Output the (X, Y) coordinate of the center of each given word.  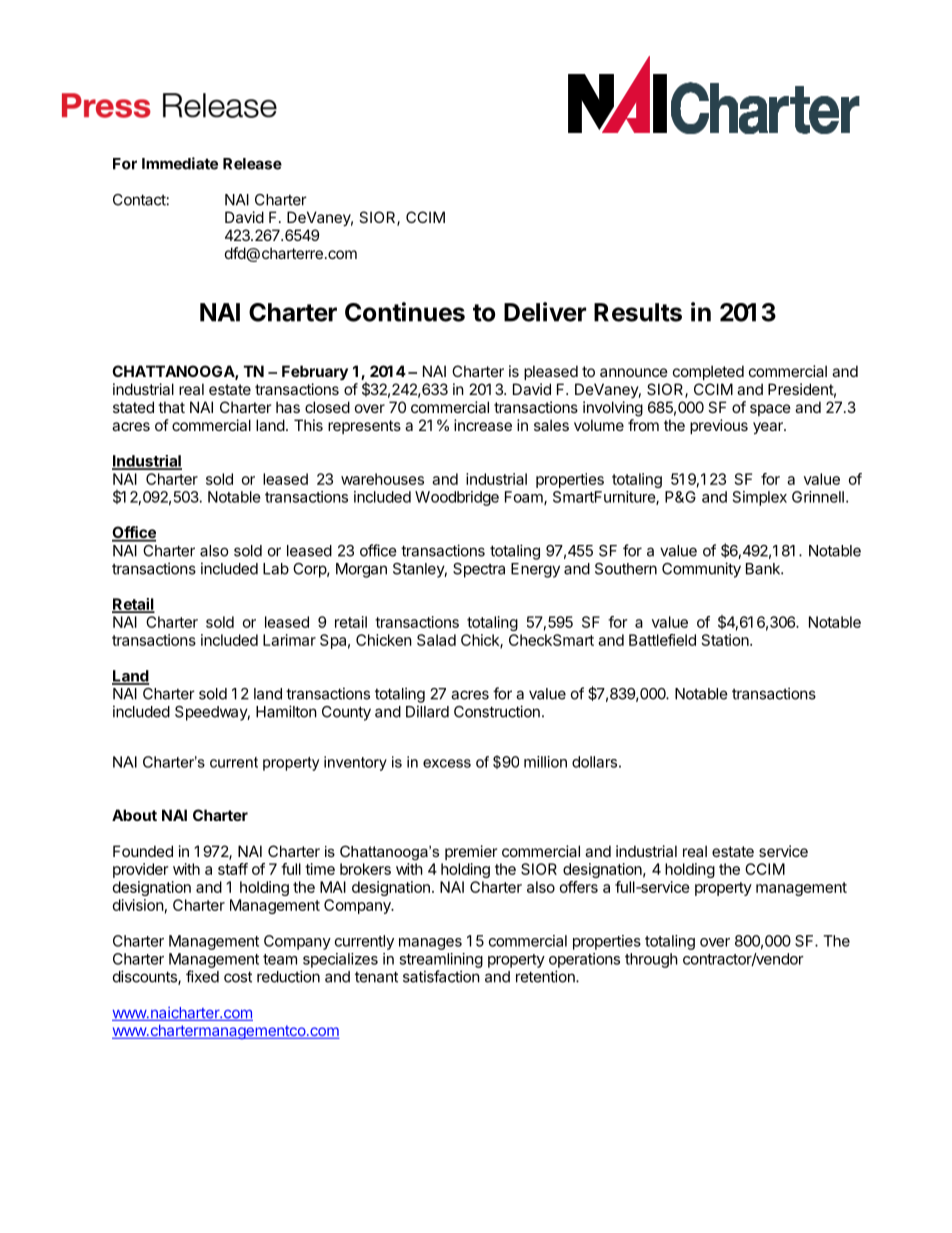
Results (638, 312)
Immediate (180, 163)
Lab (276, 569)
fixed (202, 976)
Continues (405, 312)
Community (701, 570)
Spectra (479, 570)
